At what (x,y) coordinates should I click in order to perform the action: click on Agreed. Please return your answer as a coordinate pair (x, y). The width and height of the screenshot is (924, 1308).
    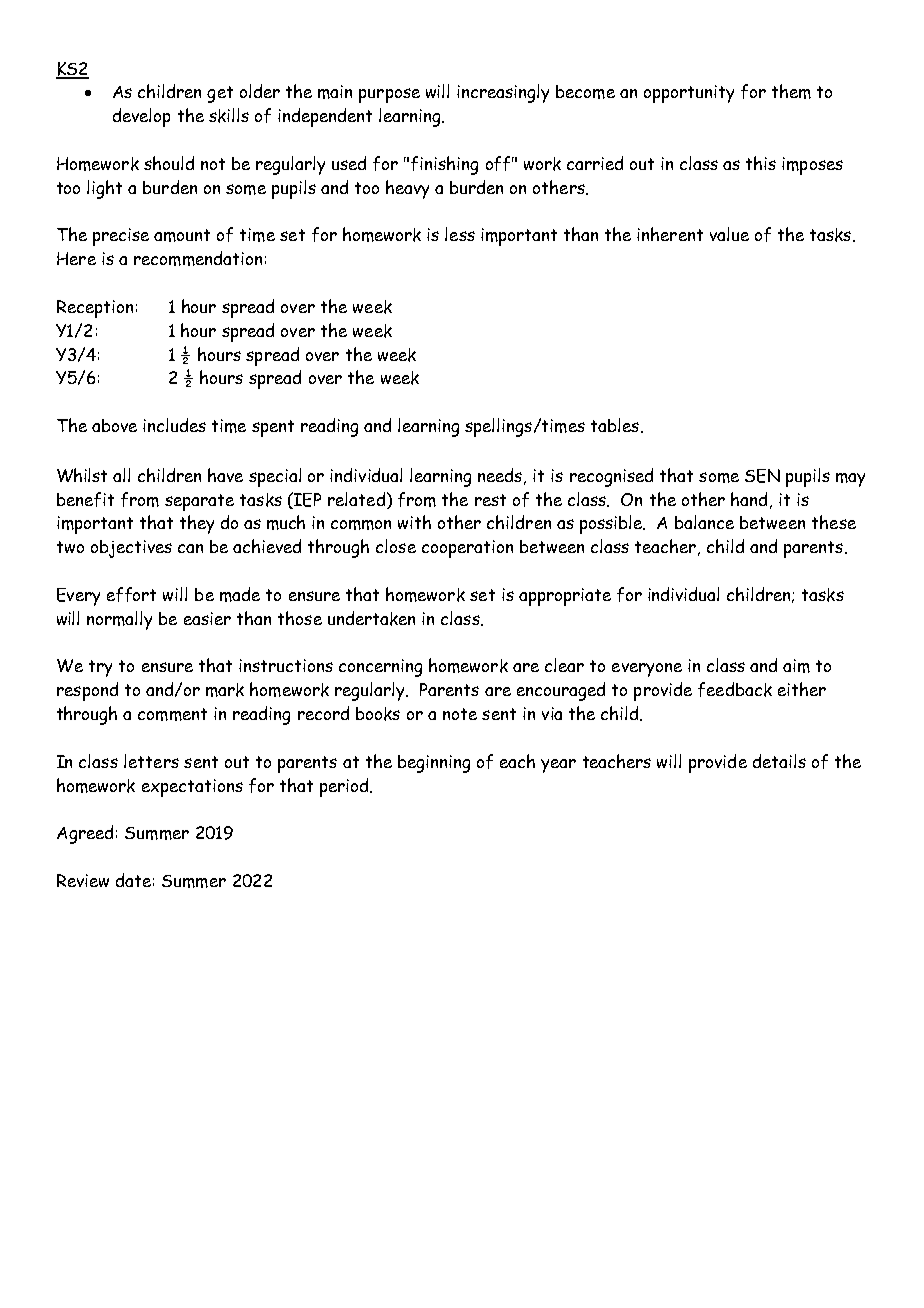
    Looking at the image, I should click on (85, 834).
